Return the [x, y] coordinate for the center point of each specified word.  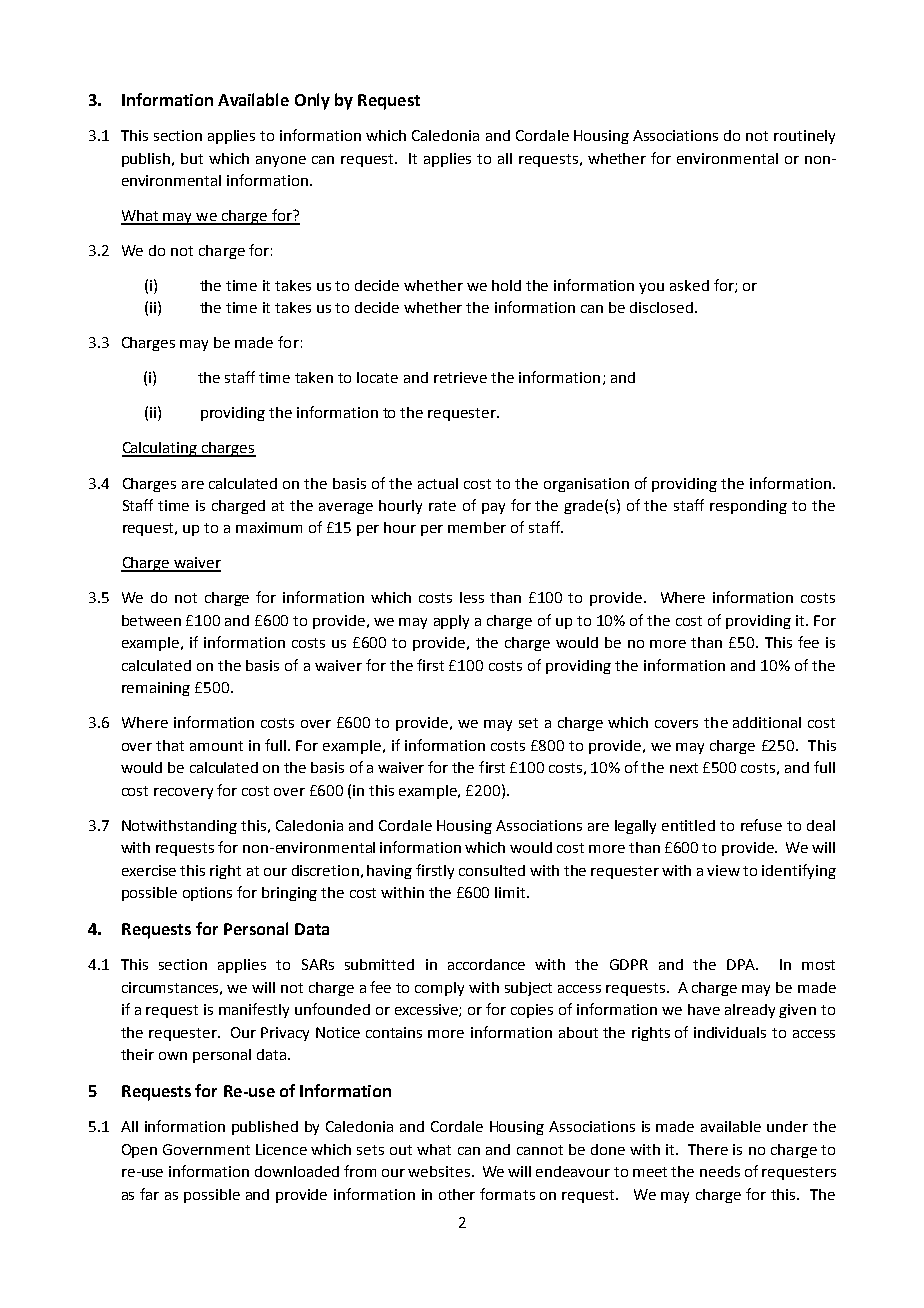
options [207, 894]
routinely [804, 137]
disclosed [661, 307]
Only [312, 101]
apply [451, 622]
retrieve [460, 377]
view [723, 870]
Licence [281, 1149]
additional [767, 722]
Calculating [161, 449]
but [192, 158]
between [151, 620]
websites [439, 1171]
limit [511, 892]
